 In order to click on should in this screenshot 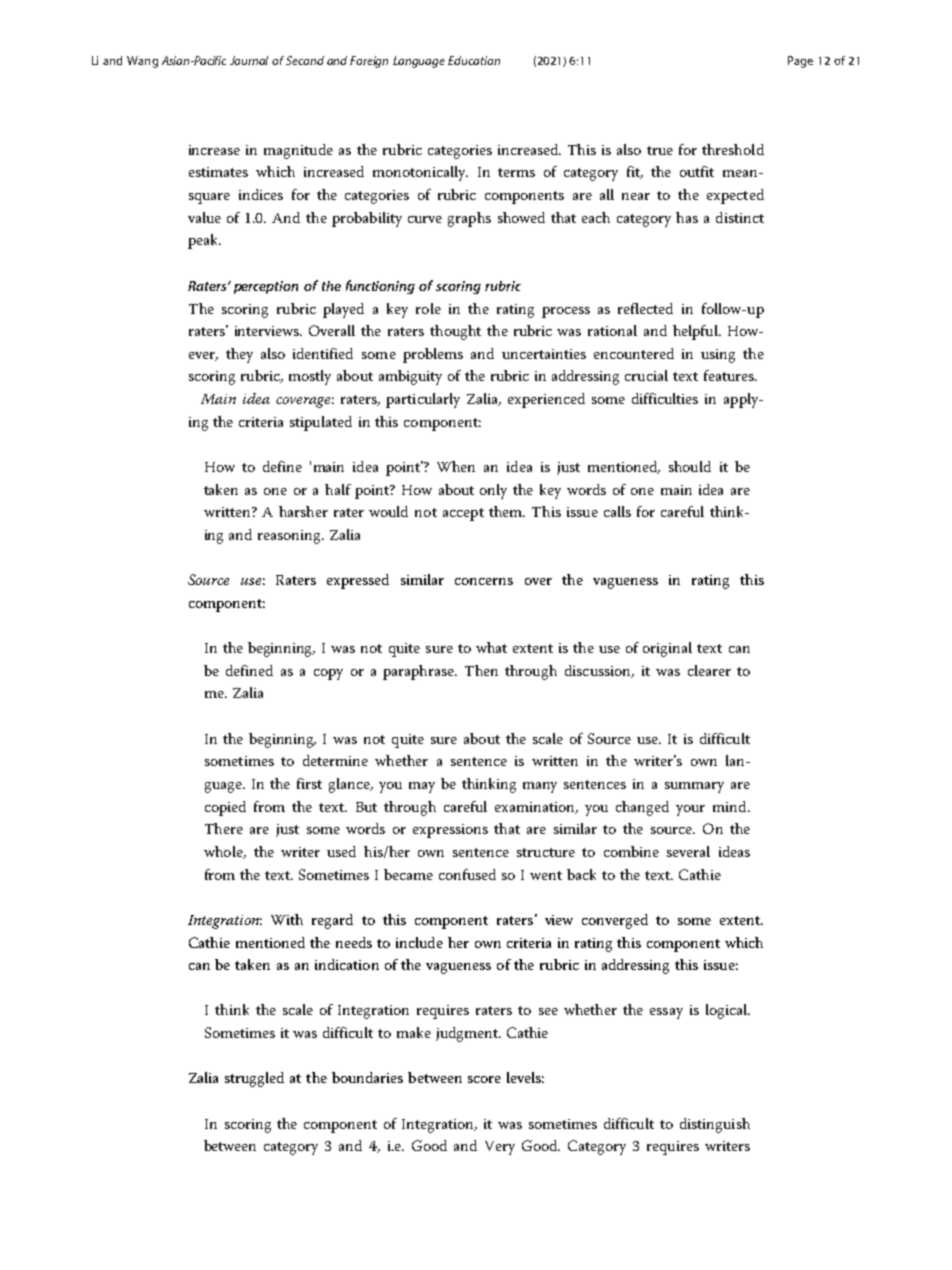, I will do `click(690, 466)`.
